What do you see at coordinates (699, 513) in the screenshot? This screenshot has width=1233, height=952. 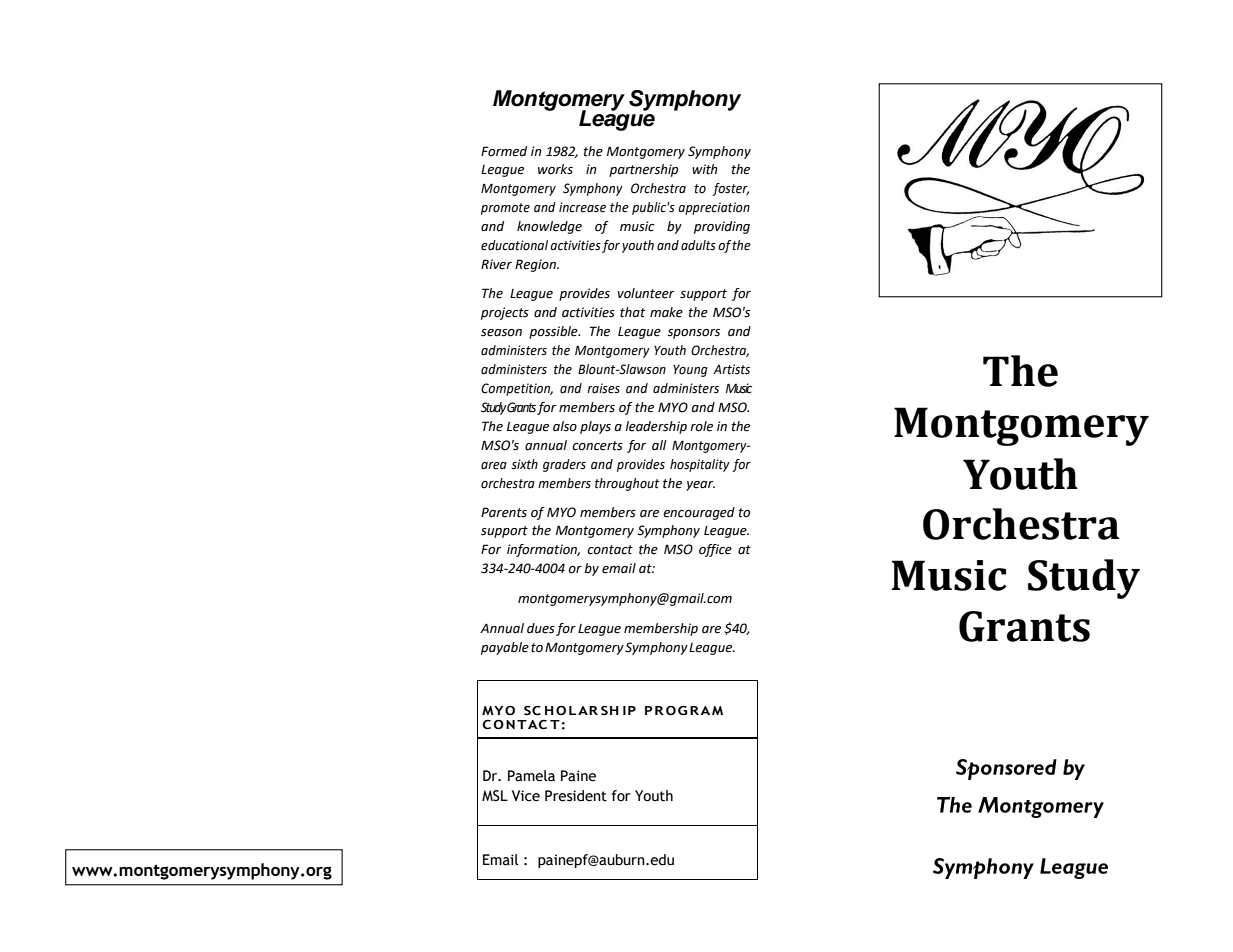 I see `encouraged` at bounding box center [699, 513].
